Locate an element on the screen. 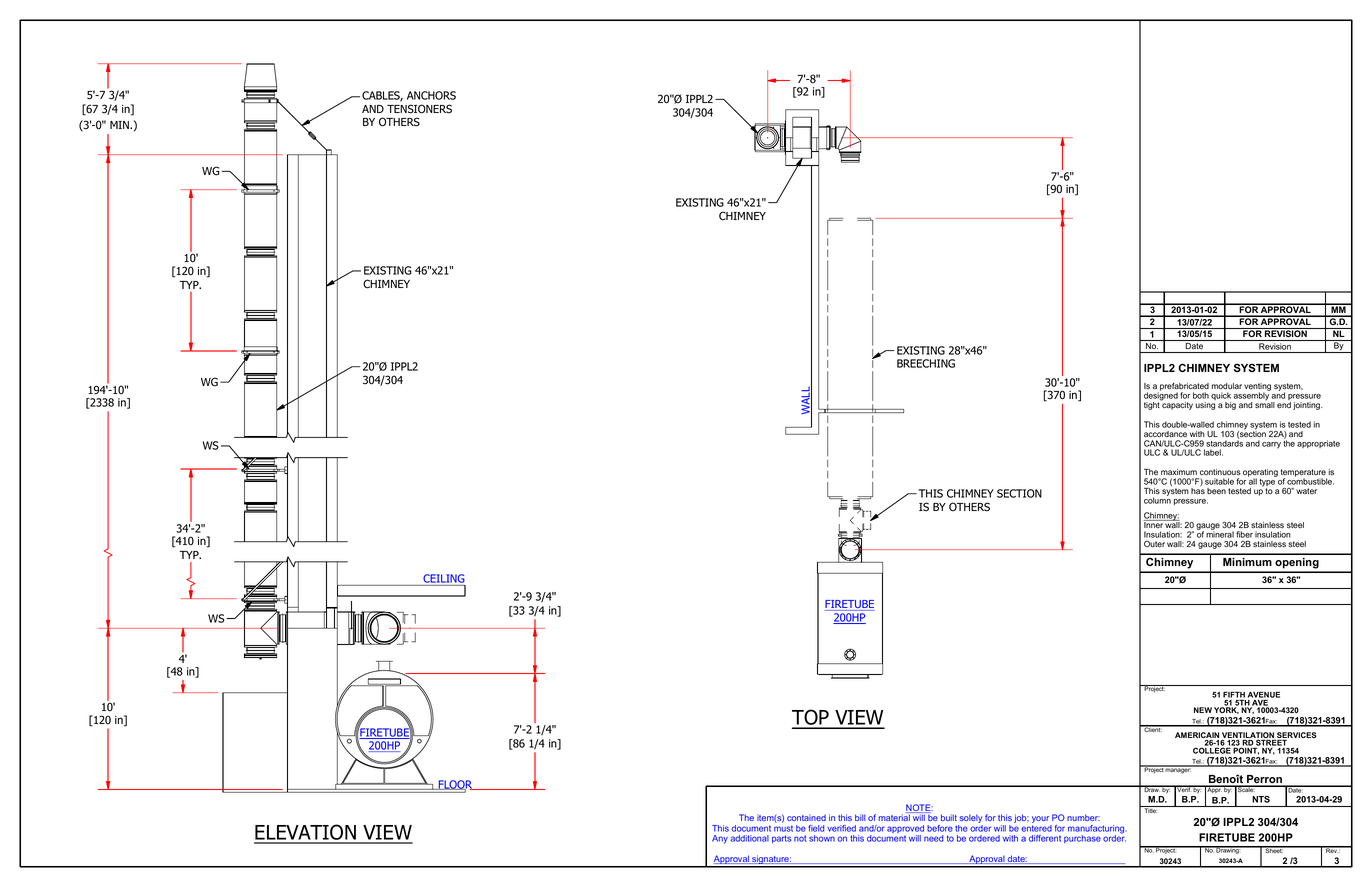 This screenshot has height=887, width=1372. ELEVATION is located at coordinates (306, 833).
